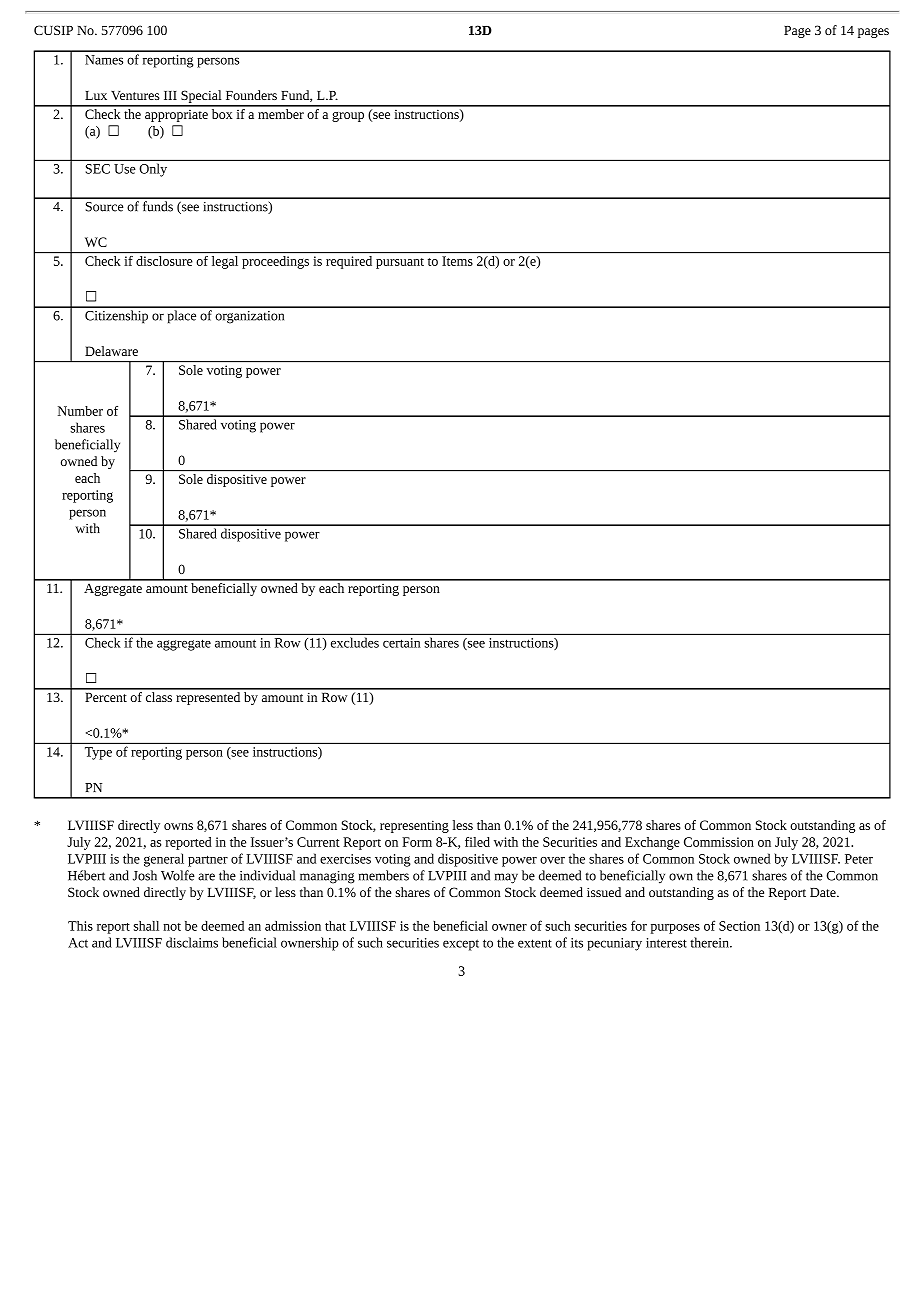 This screenshot has width=924, height=1308. I want to click on Items, so click(457, 261).
